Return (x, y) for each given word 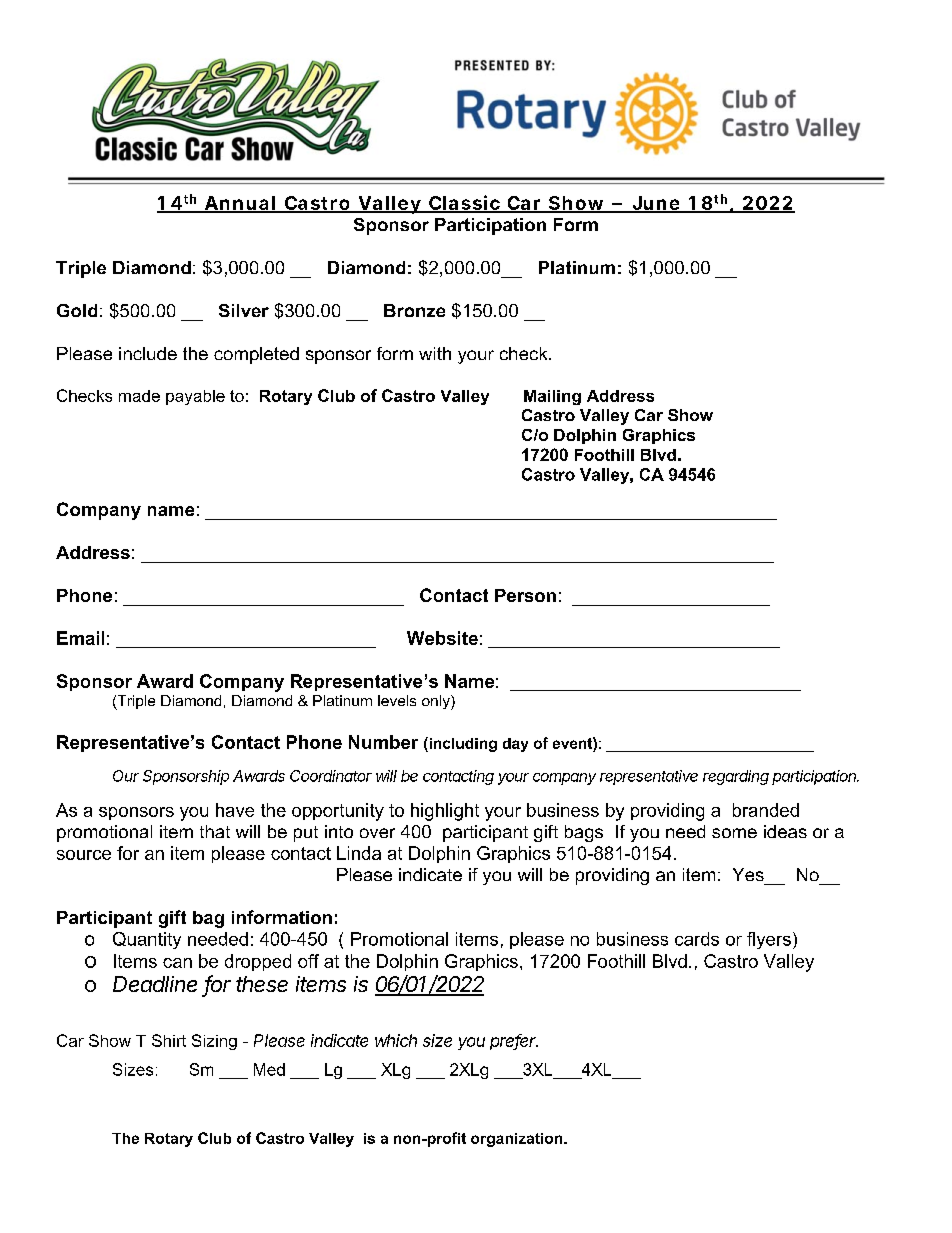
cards (697, 939)
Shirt (169, 1040)
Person (525, 595)
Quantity (147, 940)
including (462, 744)
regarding (736, 777)
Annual (239, 204)
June (655, 204)
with (435, 353)
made (139, 396)
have (235, 810)
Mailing (552, 397)
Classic (464, 203)
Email (80, 638)
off (308, 961)
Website (442, 638)
